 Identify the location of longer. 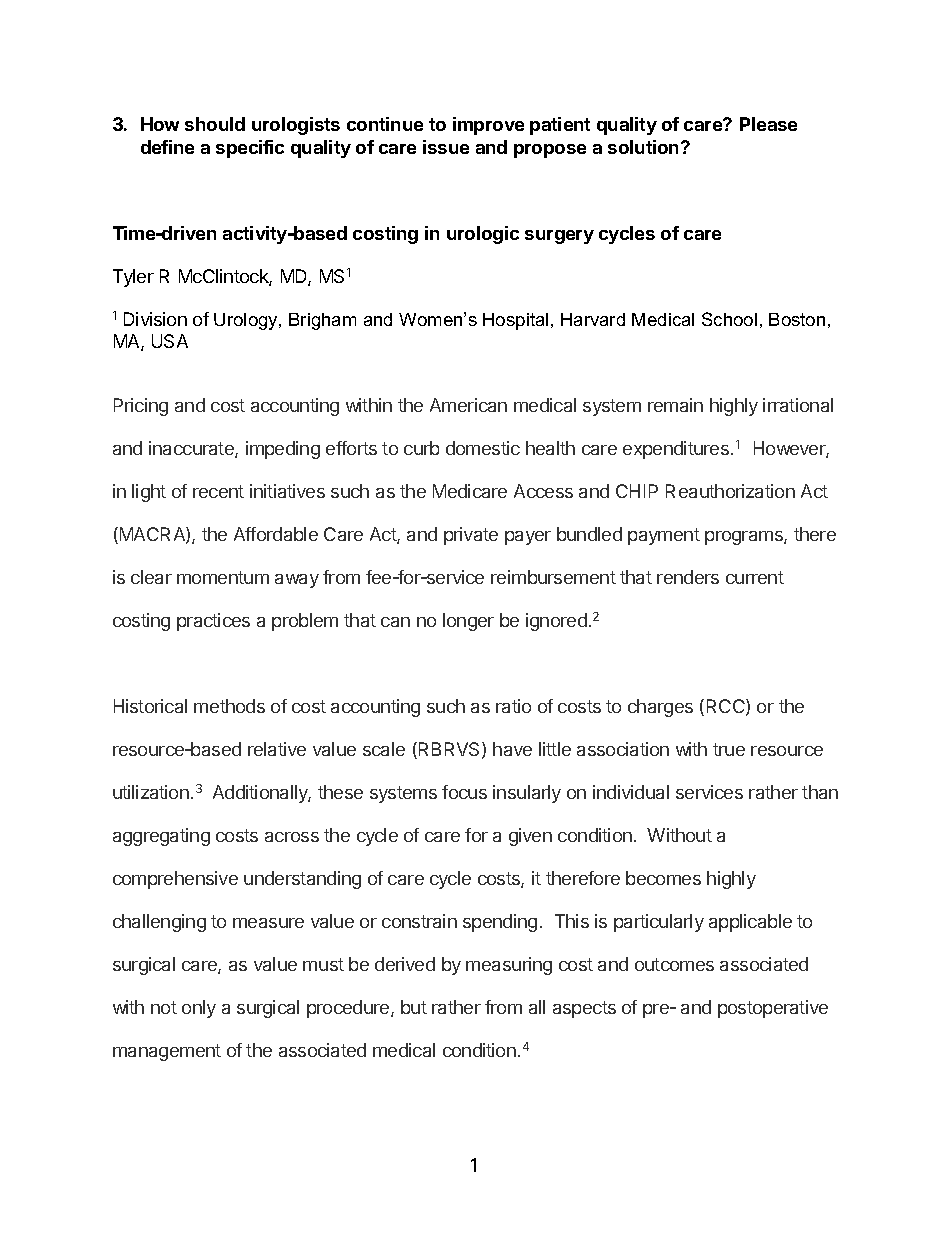
(468, 622).
